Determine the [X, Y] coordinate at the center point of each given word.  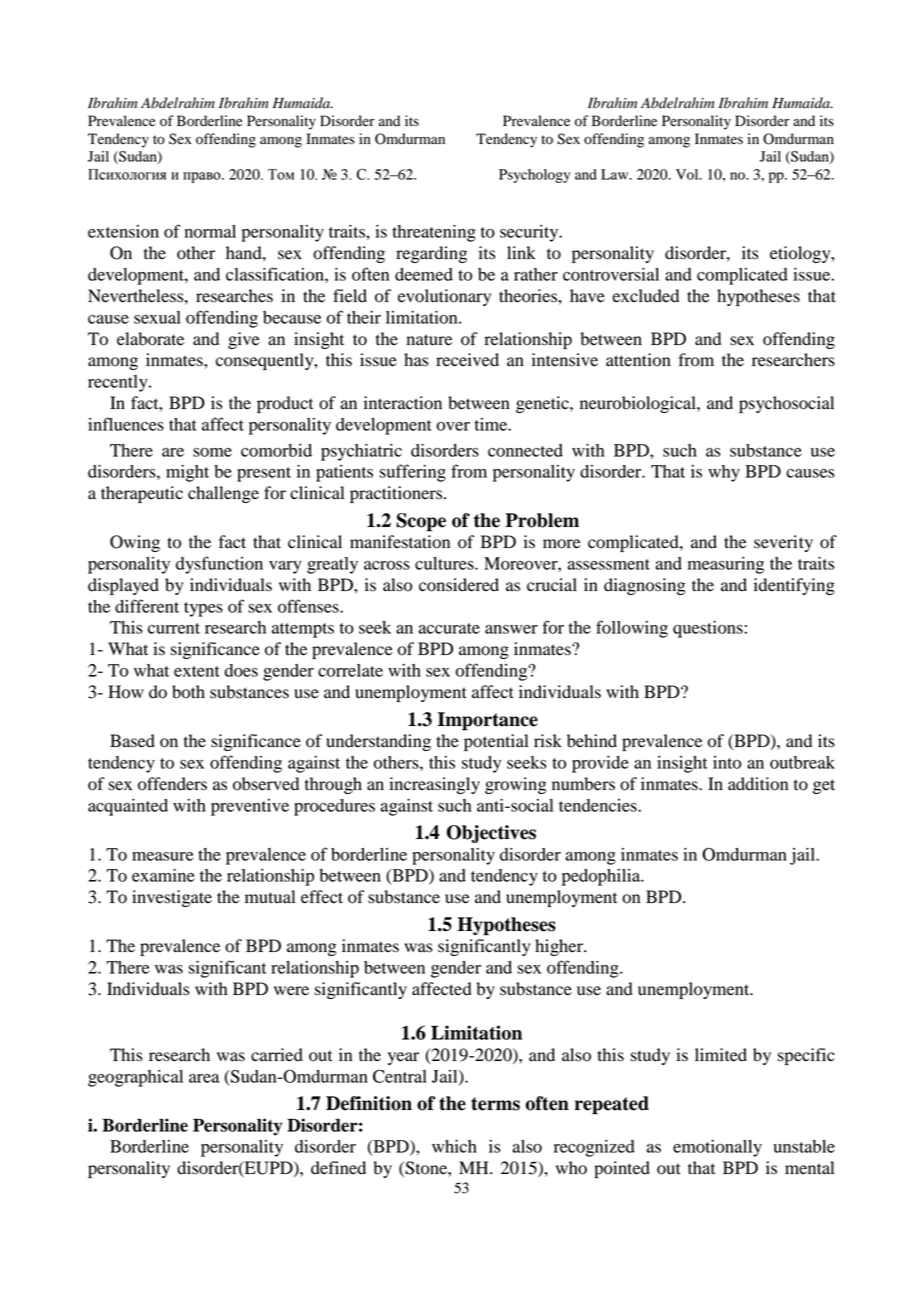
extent [197, 671]
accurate [449, 628]
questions [708, 629]
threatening [434, 233]
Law [616, 174]
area [204, 1078]
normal [210, 231]
